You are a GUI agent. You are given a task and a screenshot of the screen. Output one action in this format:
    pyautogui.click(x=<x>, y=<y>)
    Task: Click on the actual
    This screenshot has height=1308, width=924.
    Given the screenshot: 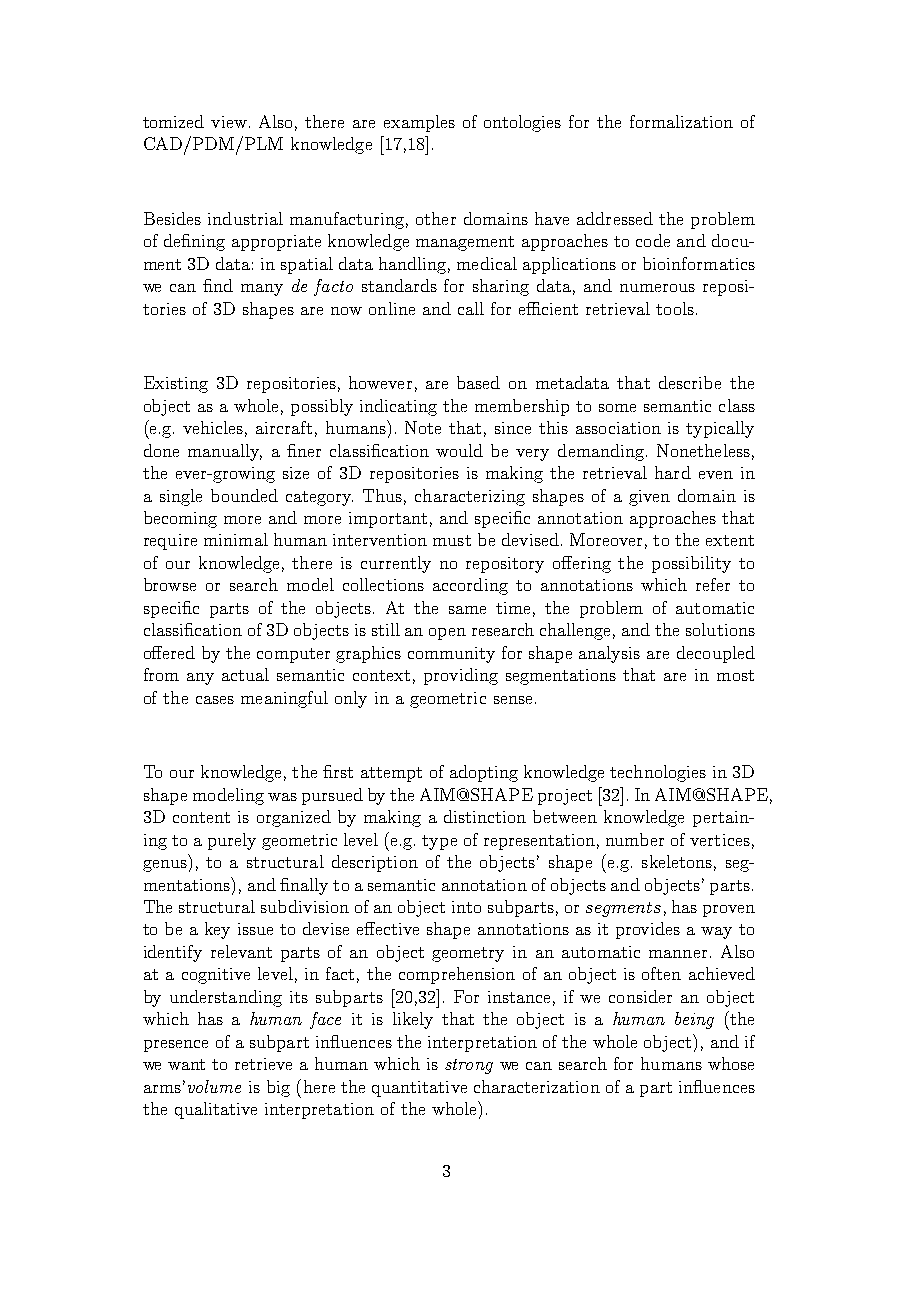 What is the action you would take?
    pyautogui.click(x=245, y=674)
